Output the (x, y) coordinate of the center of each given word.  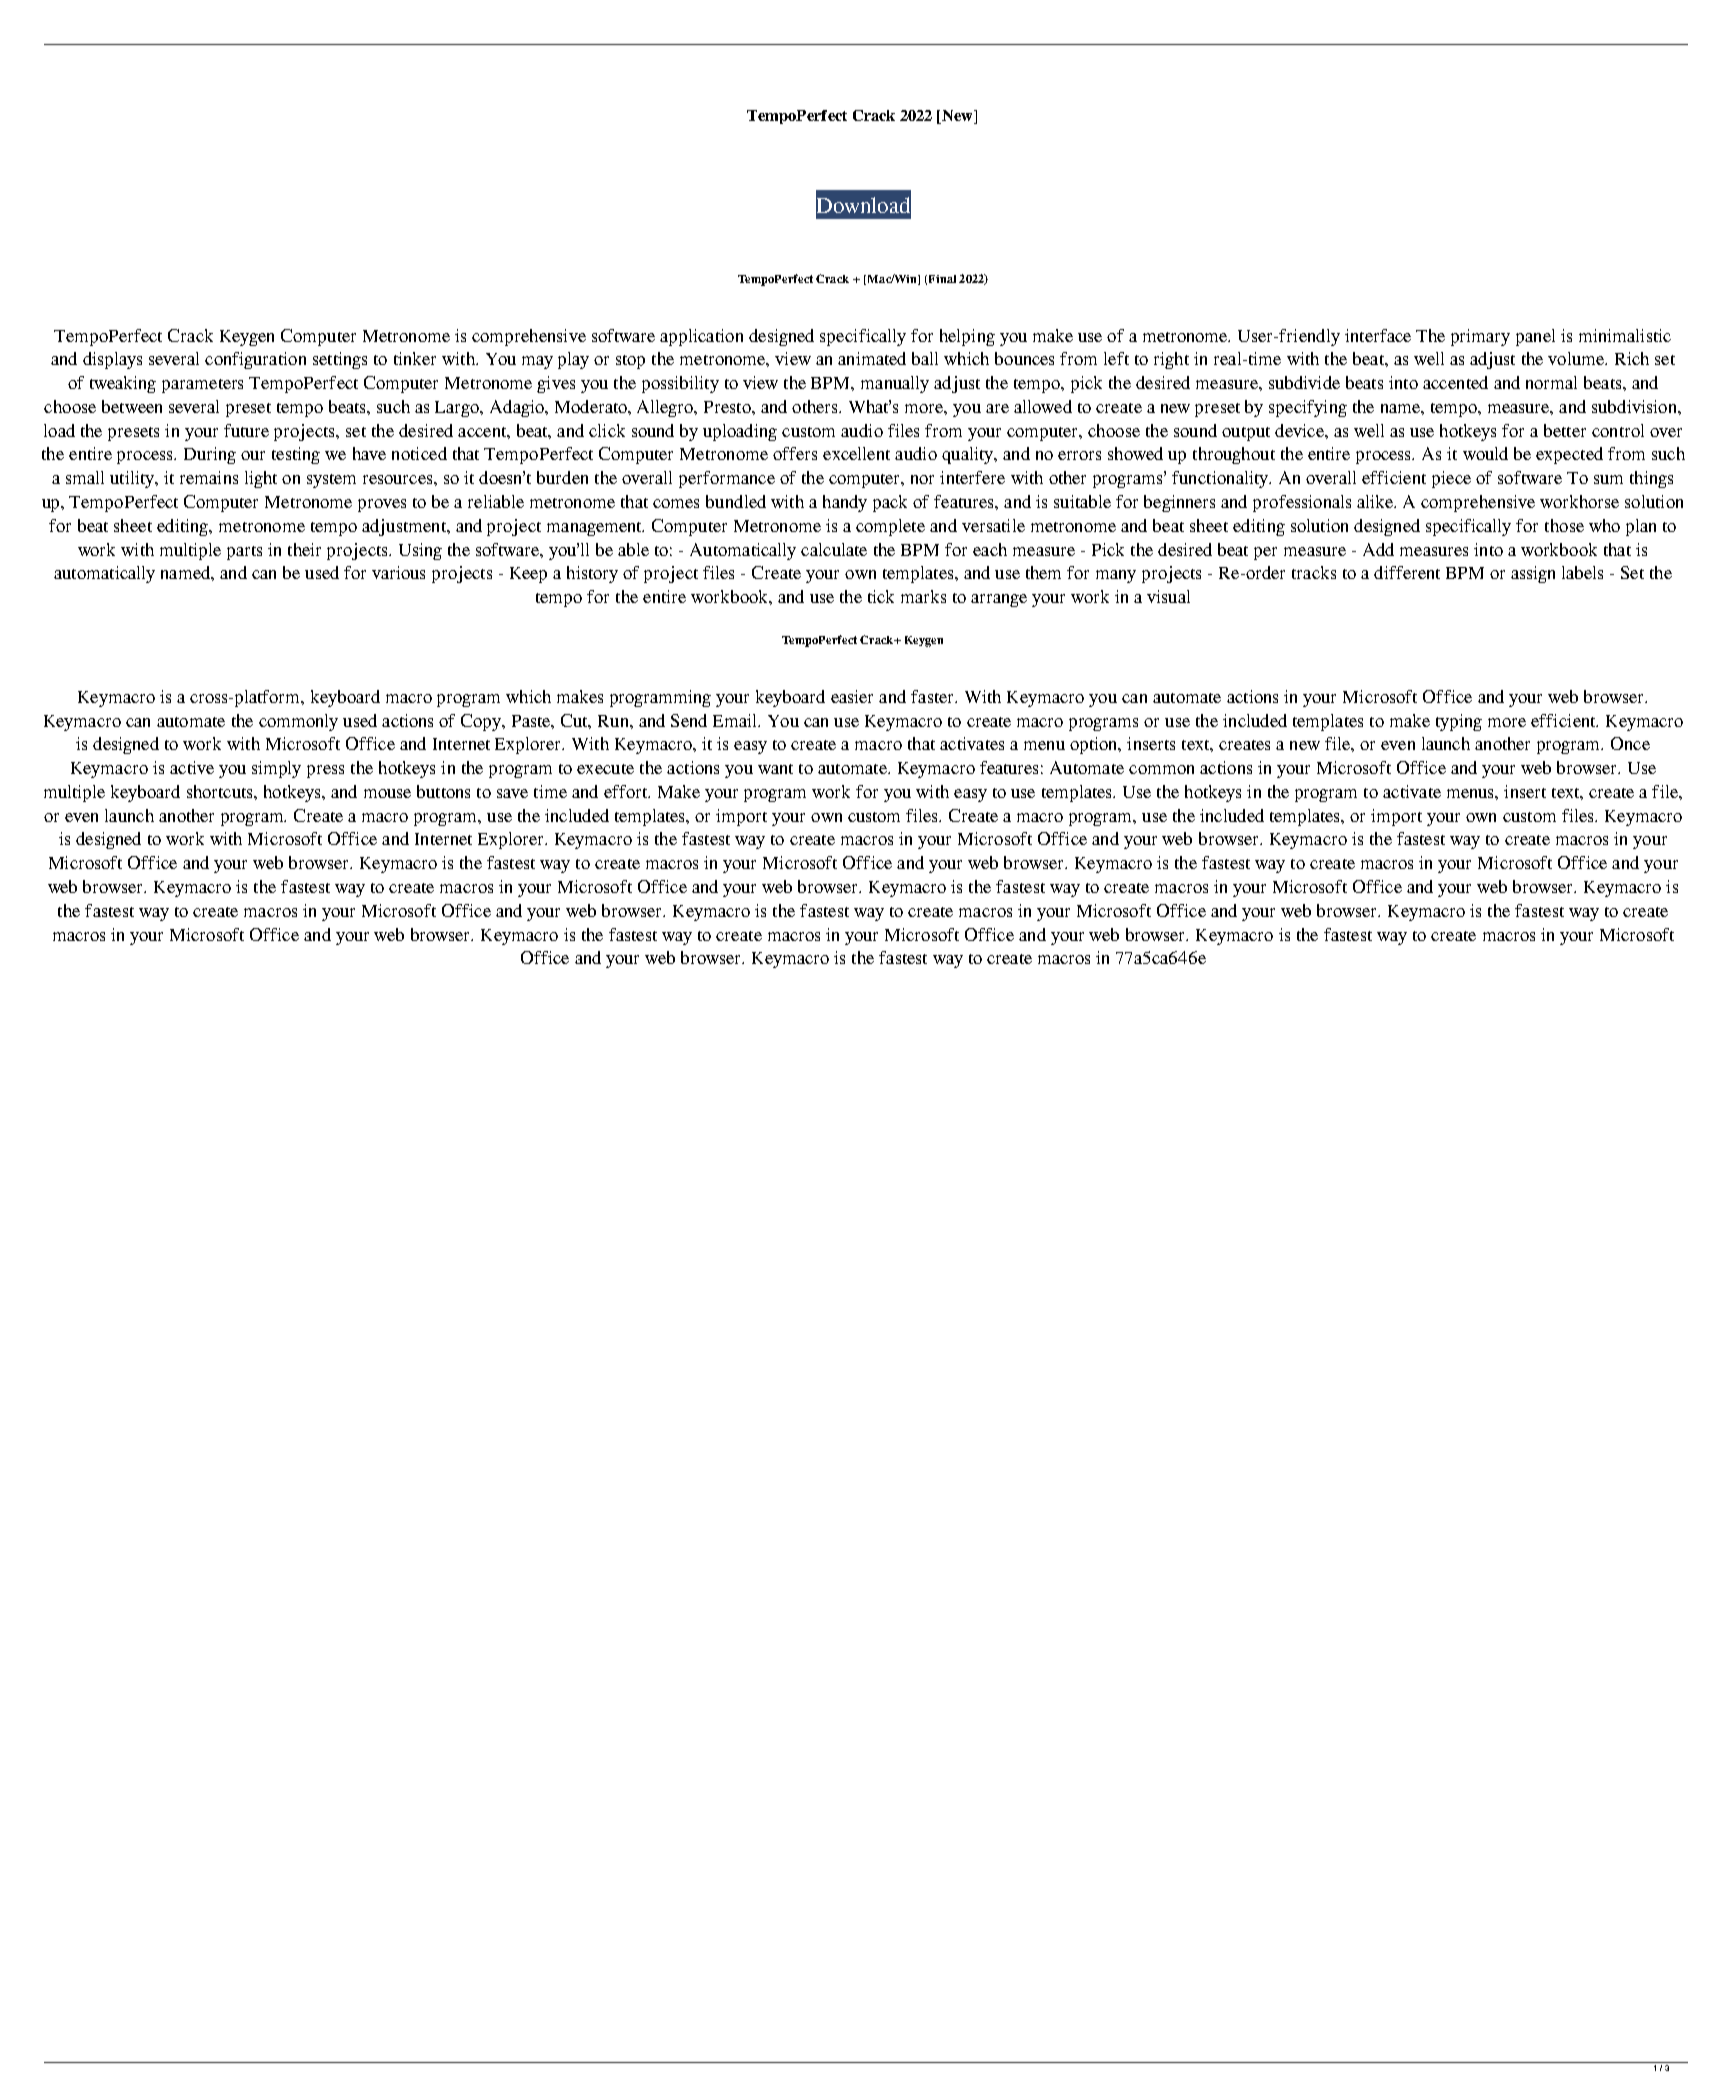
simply (276, 769)
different (1407, 572)
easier (852, 696)
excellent (856, 453)
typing (1459, 722)
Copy (482, 722)
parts (244, 553)
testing (296, 455)
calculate (834, 549)
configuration (255, 360)
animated (872, 358)
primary (1480, 337)
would (1485, 453)
